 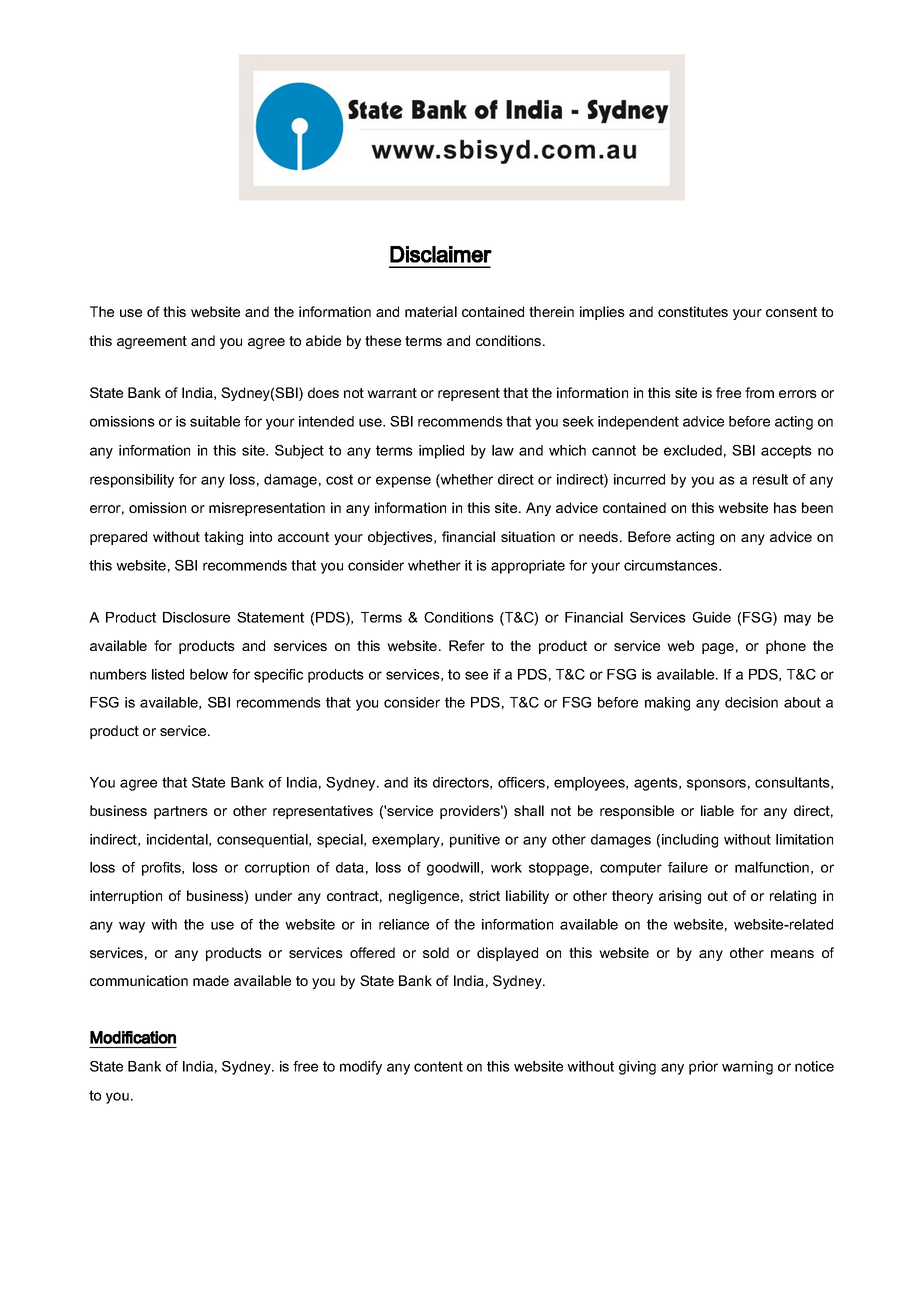 What do you see at coordinates (693, 450) in the image?
I see `excluded` at bounding box center [693, 450].
